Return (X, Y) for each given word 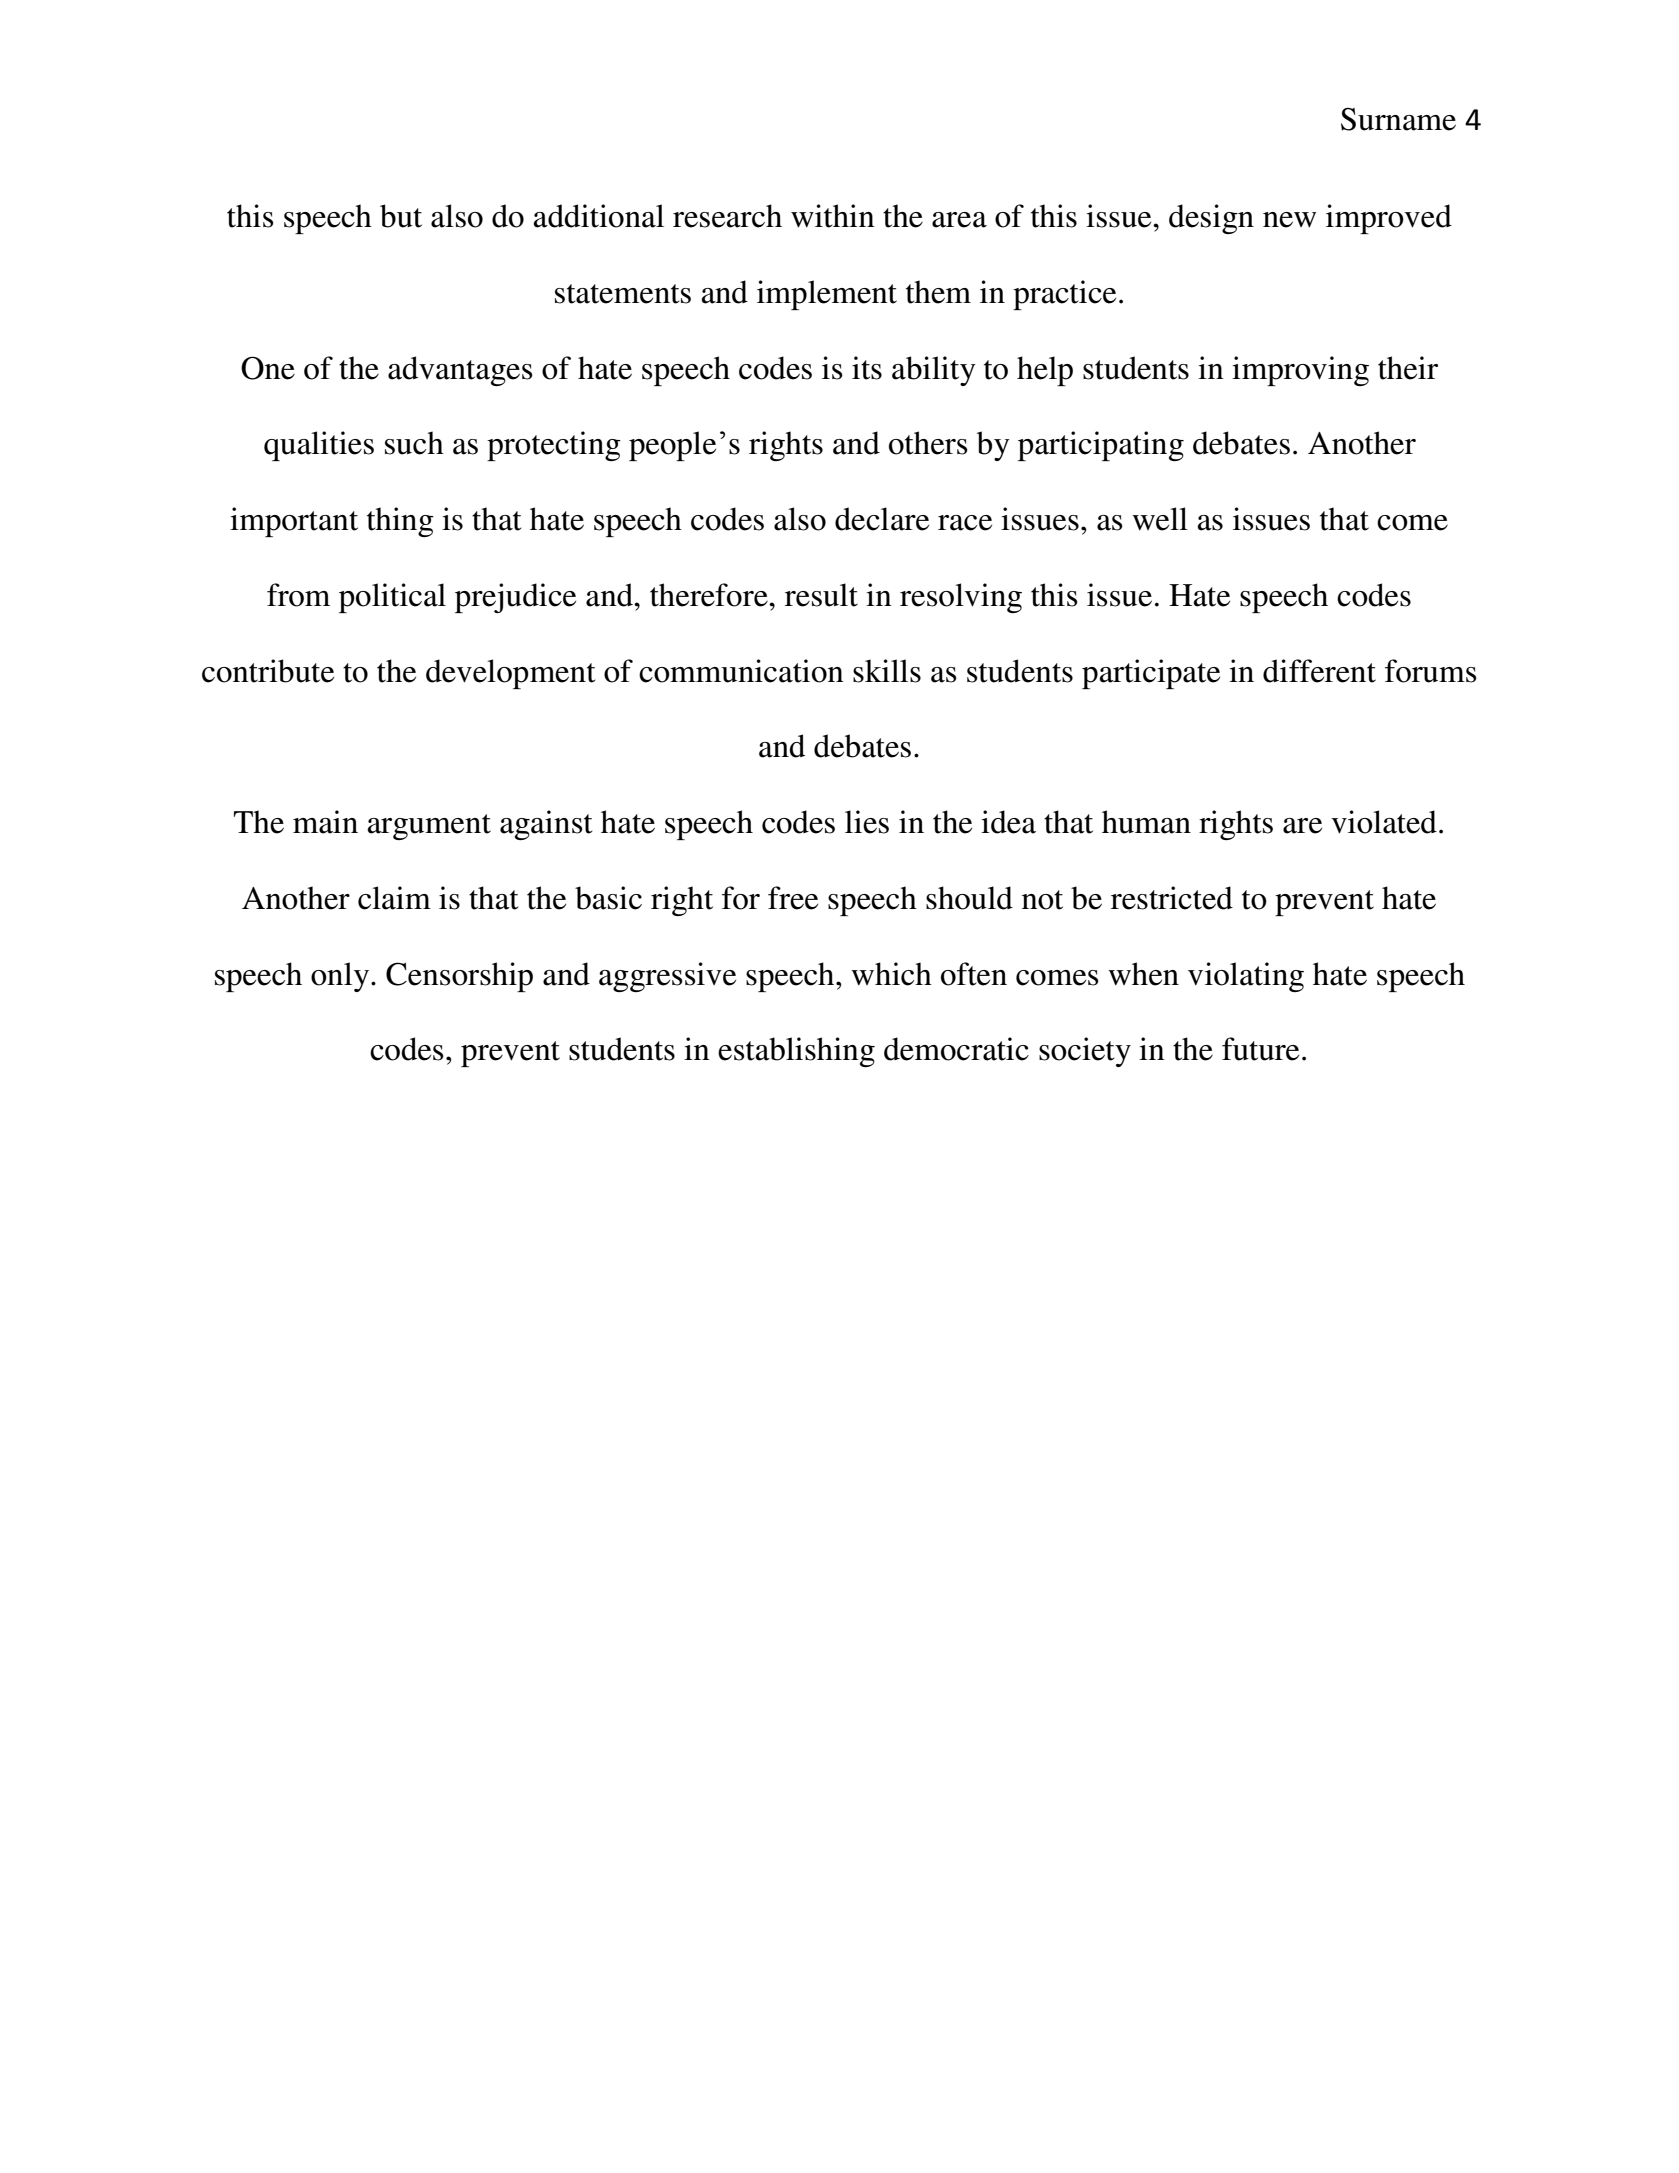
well (1160, 519)
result (821, 595)
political (392, 598)
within (833, 216)
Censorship (459, 977)
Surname (1398, 119)
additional (598, 216)
